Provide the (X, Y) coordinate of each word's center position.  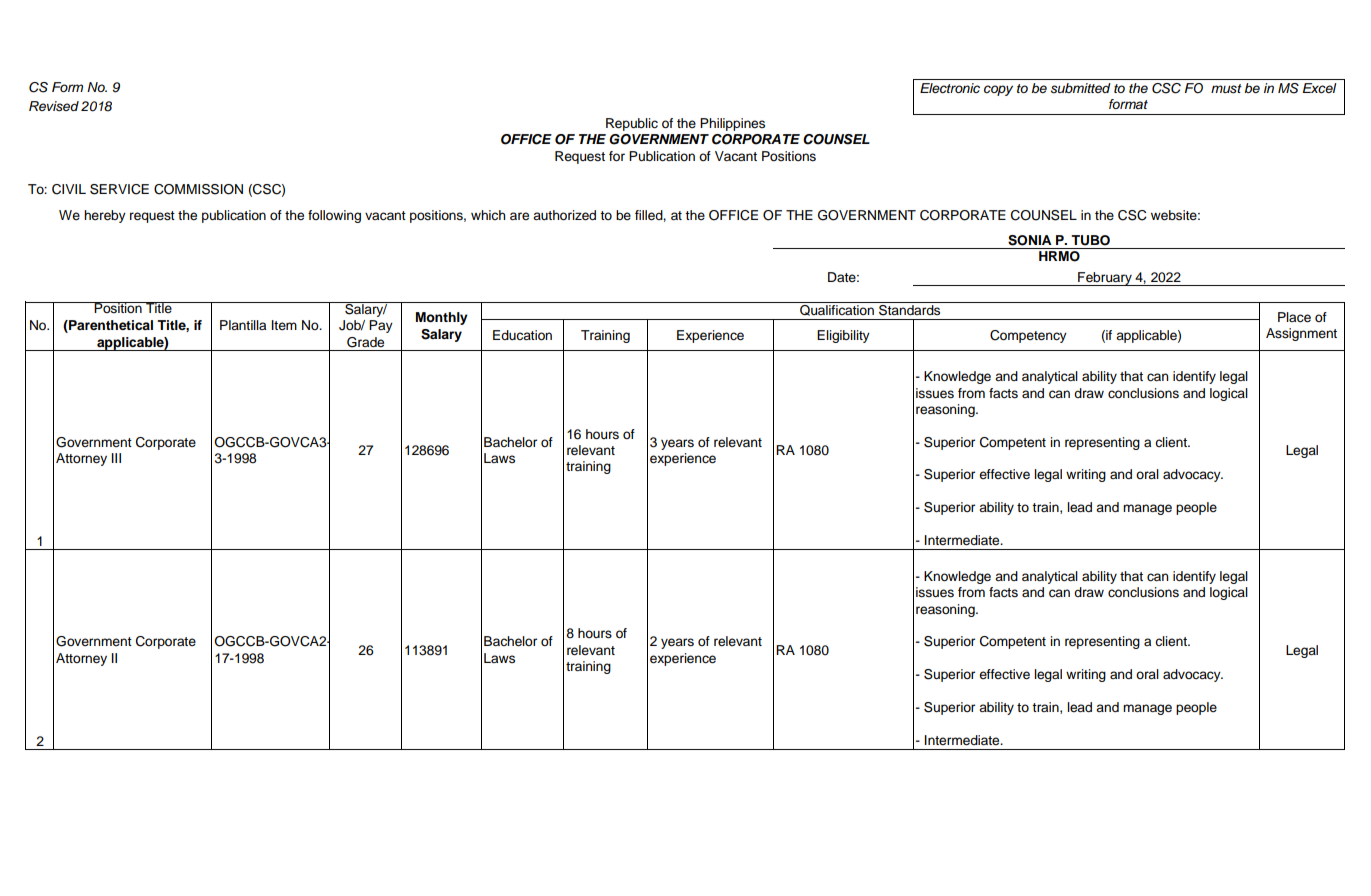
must (1226, 89)
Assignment (1301, 334)
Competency (1028, 336)
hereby (105, 216)
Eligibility (843, 336)
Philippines (732, 124)
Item (284, 325)
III (116, 458)
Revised (54, 106)
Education (522, 335)
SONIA (1030, 240)
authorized (564, 215)
